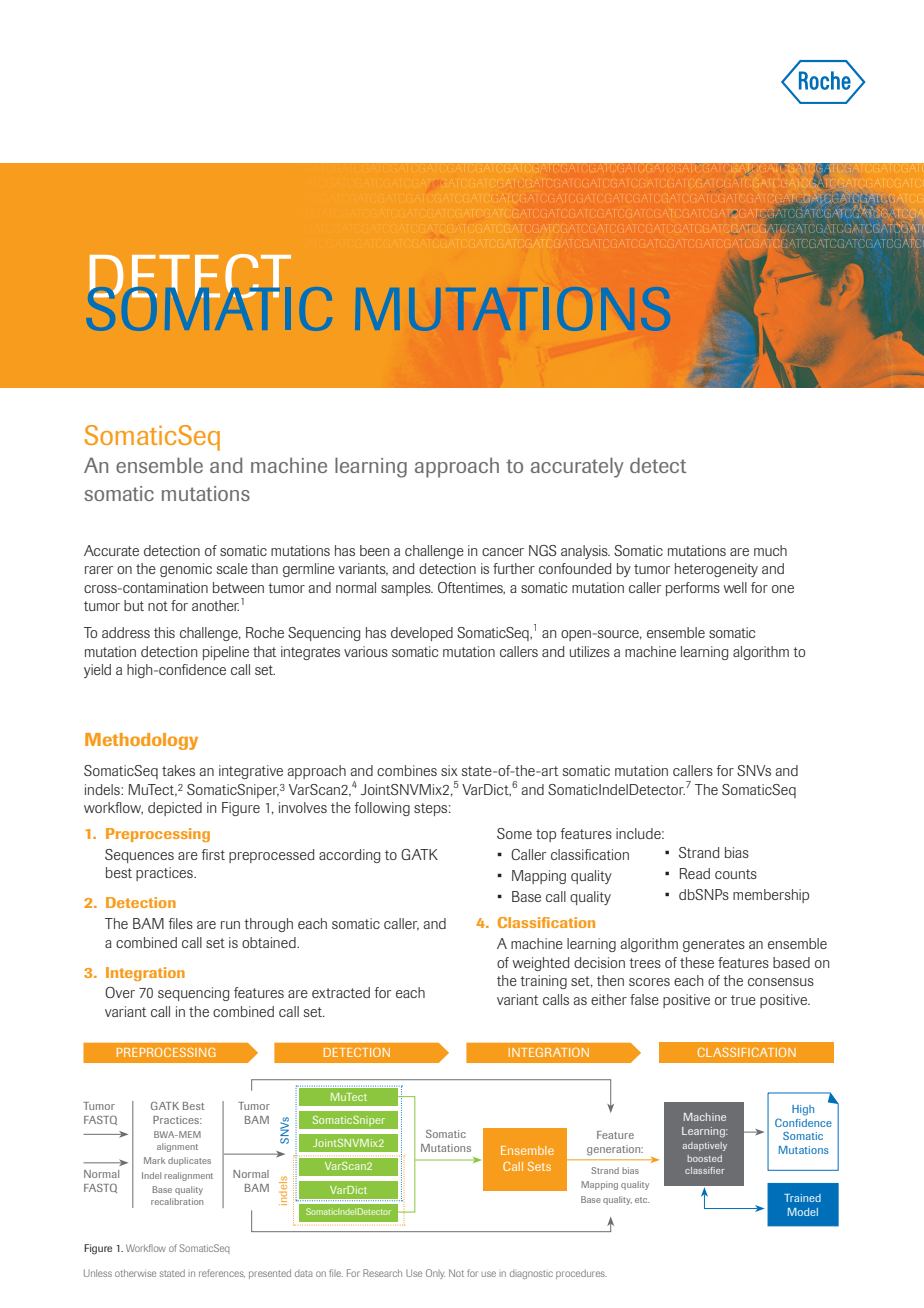 This screenshot has width=924, height=1308. What do you see at coordinates (590, 651) in the screenshot?
I see `utilizes` at bounding box center [590, 651].
